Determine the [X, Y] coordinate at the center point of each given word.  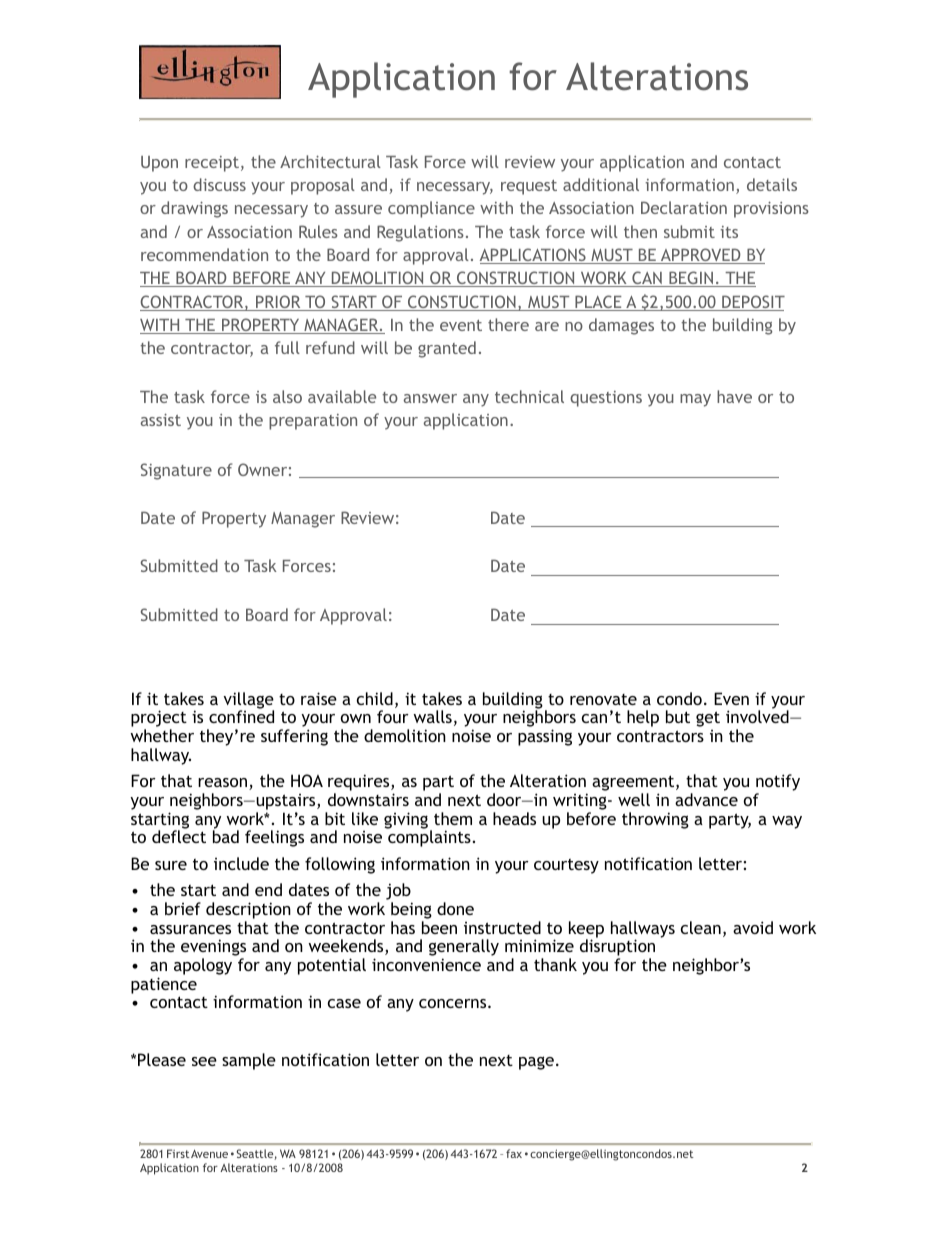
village [248, 701]
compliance [431, 209]
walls [432, 716]
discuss [219, 184]
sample [249, 1061]
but [678, 716]
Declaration [684, 207]
